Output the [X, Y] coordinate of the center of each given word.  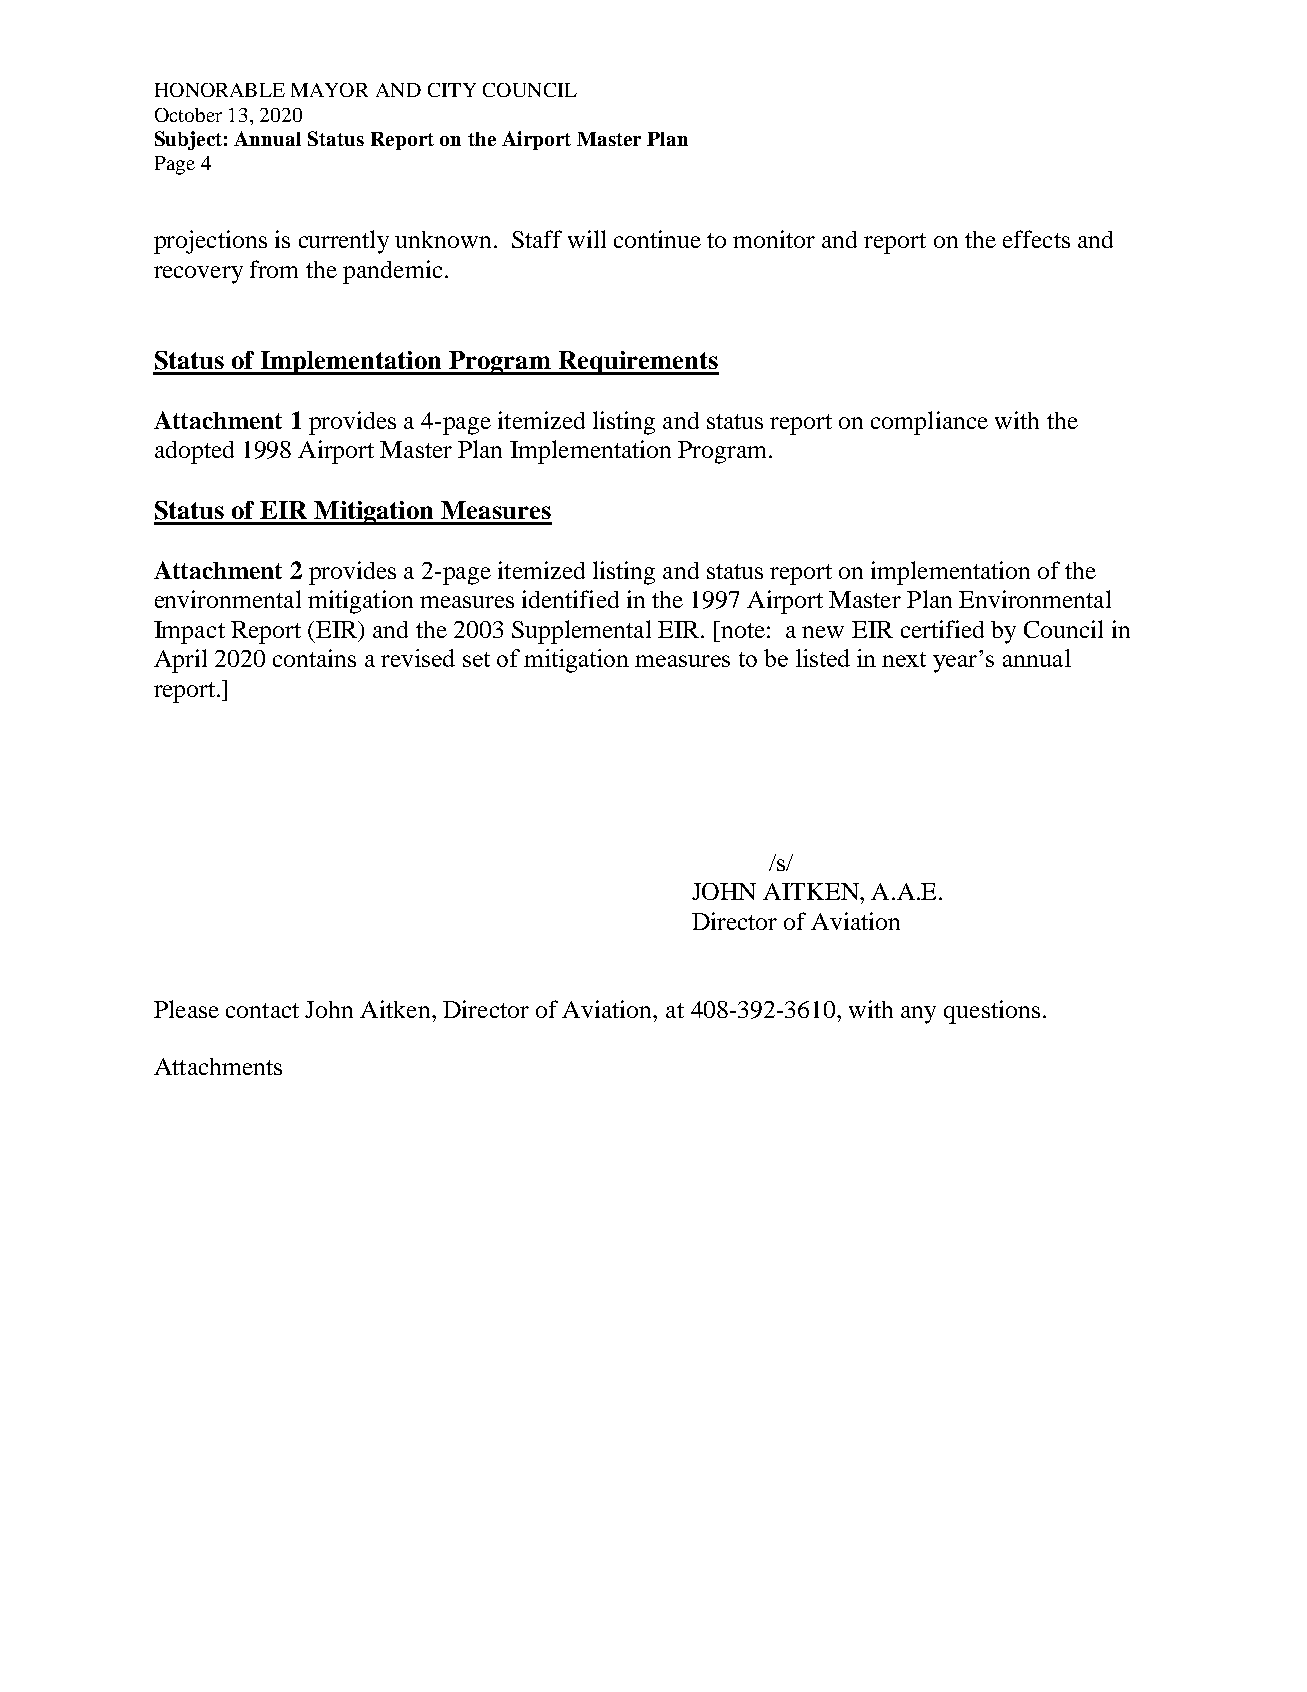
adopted [194, 452]
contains [314, 658]
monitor [774, 239]
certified [942, 629]
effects [1036, 239]
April [180, 661]
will [587, 239]
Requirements [637, 363]
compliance [929, 423]
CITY [452, 90]
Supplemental [581, 632]
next [904, 659]
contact [262, 1010]
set [476, 659]
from [274, 269]
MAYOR [329, 90]
